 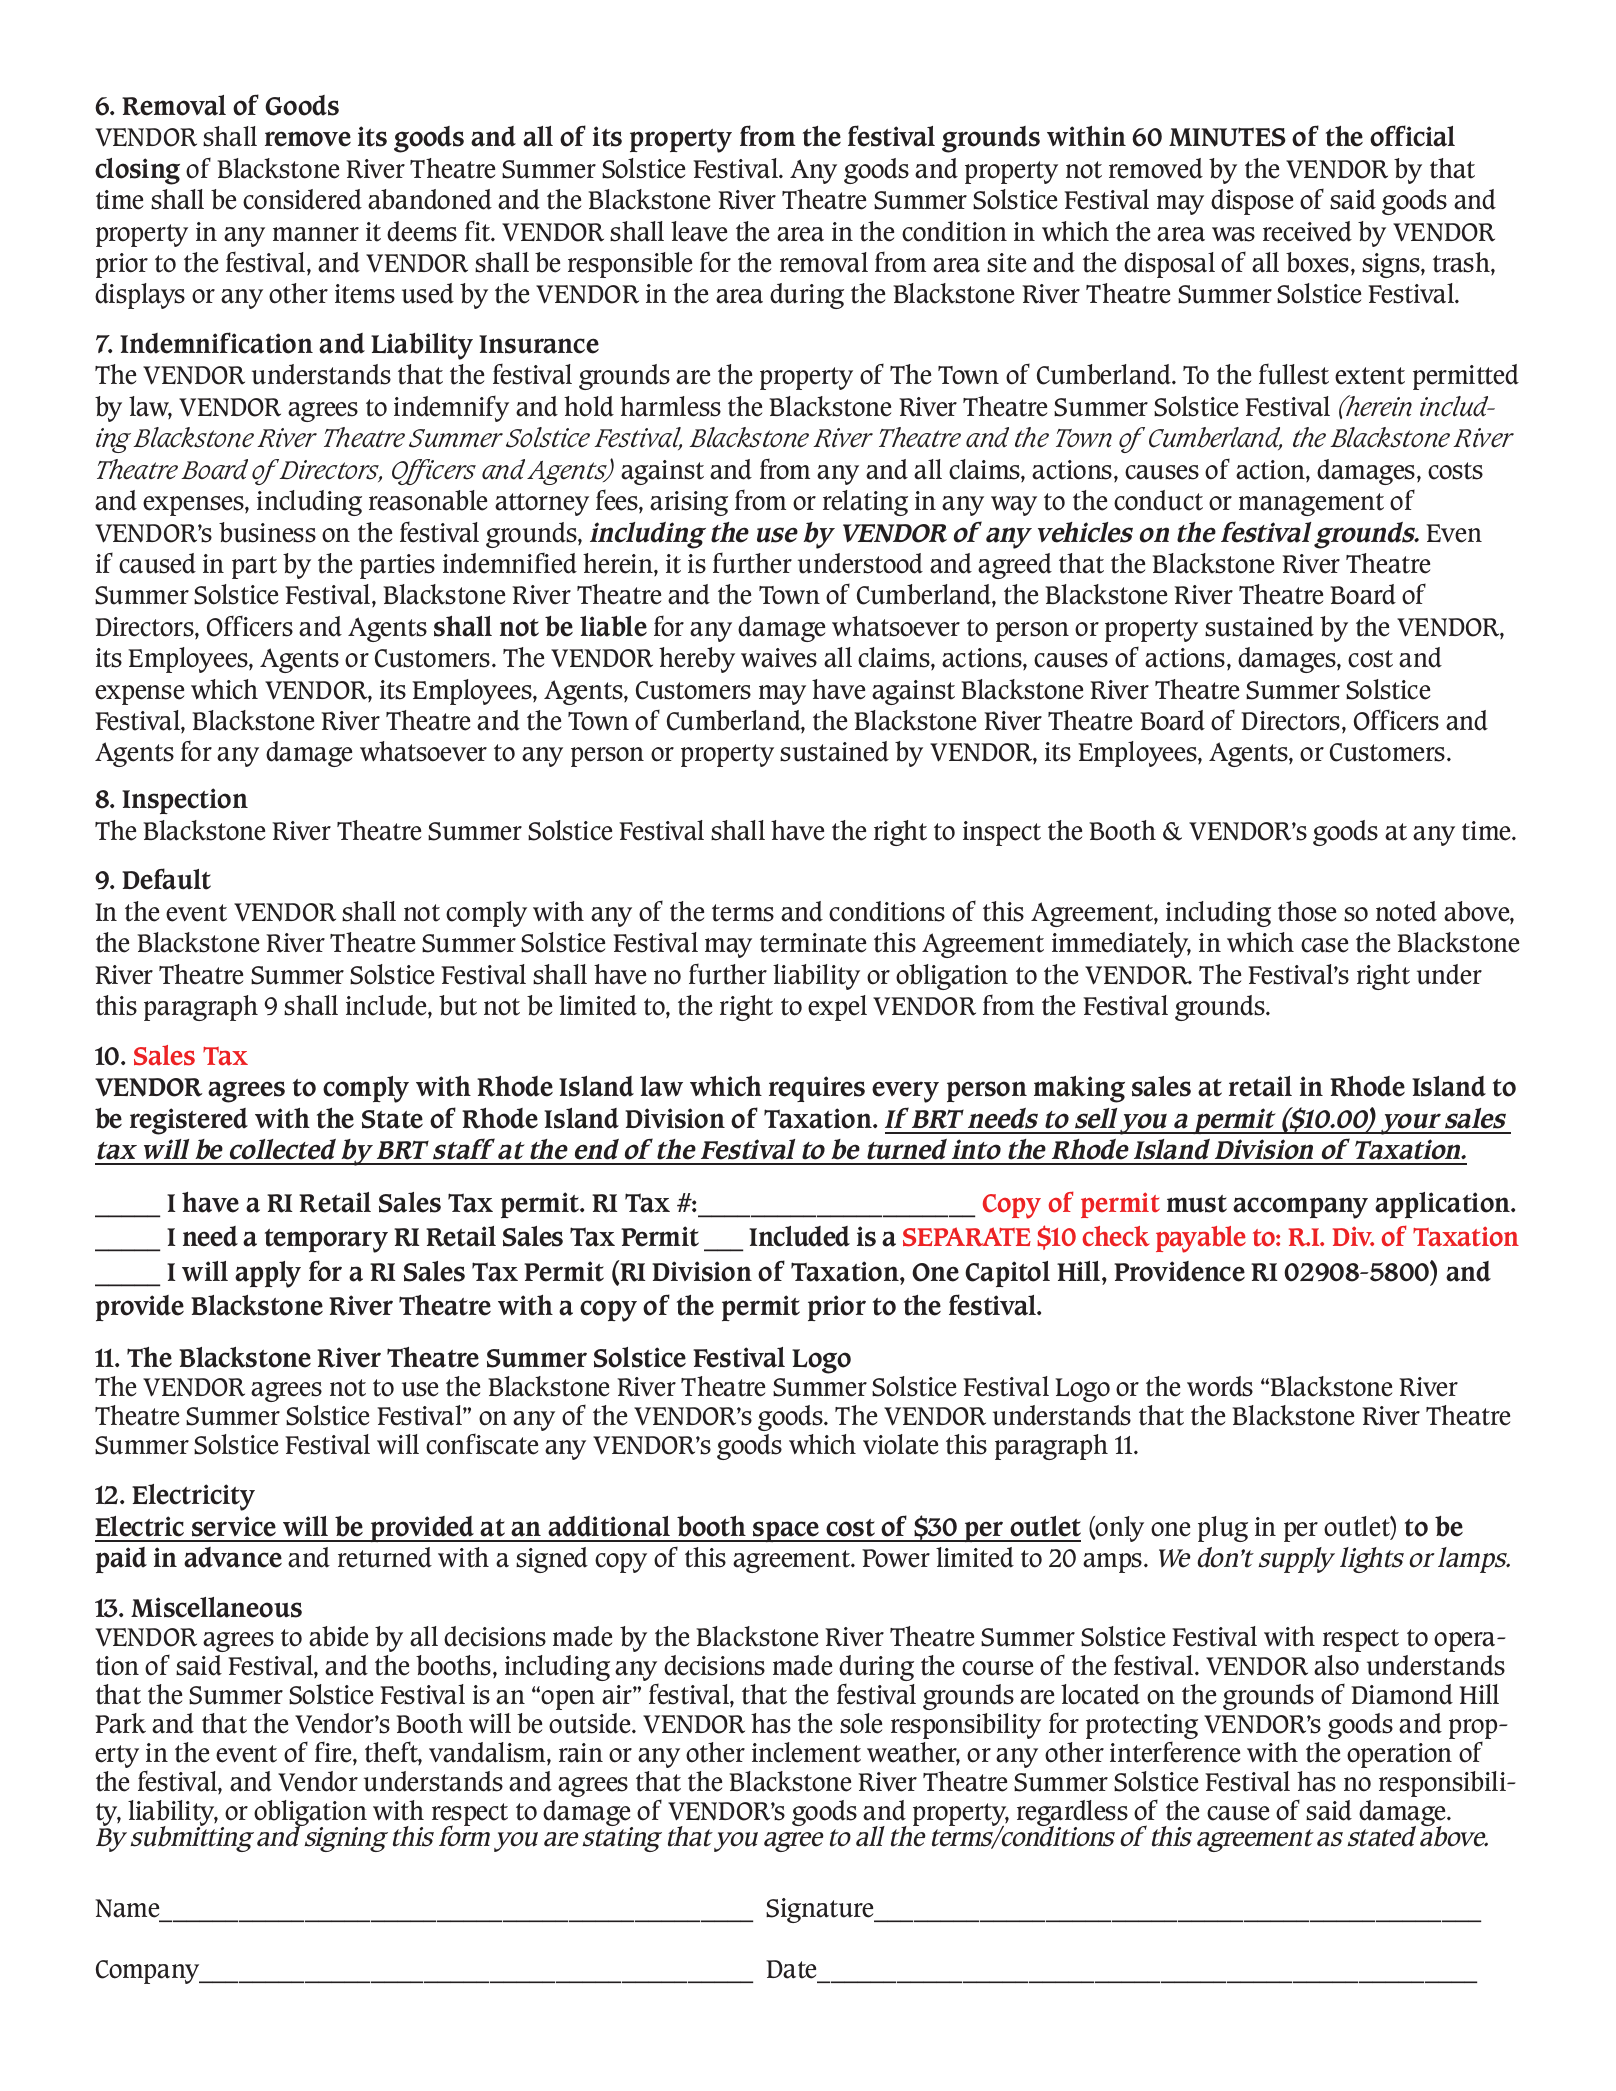 What do you see at coordinates (813, 943) in the screenshot?
I see `terminate` at bounding box center [813, 943].
